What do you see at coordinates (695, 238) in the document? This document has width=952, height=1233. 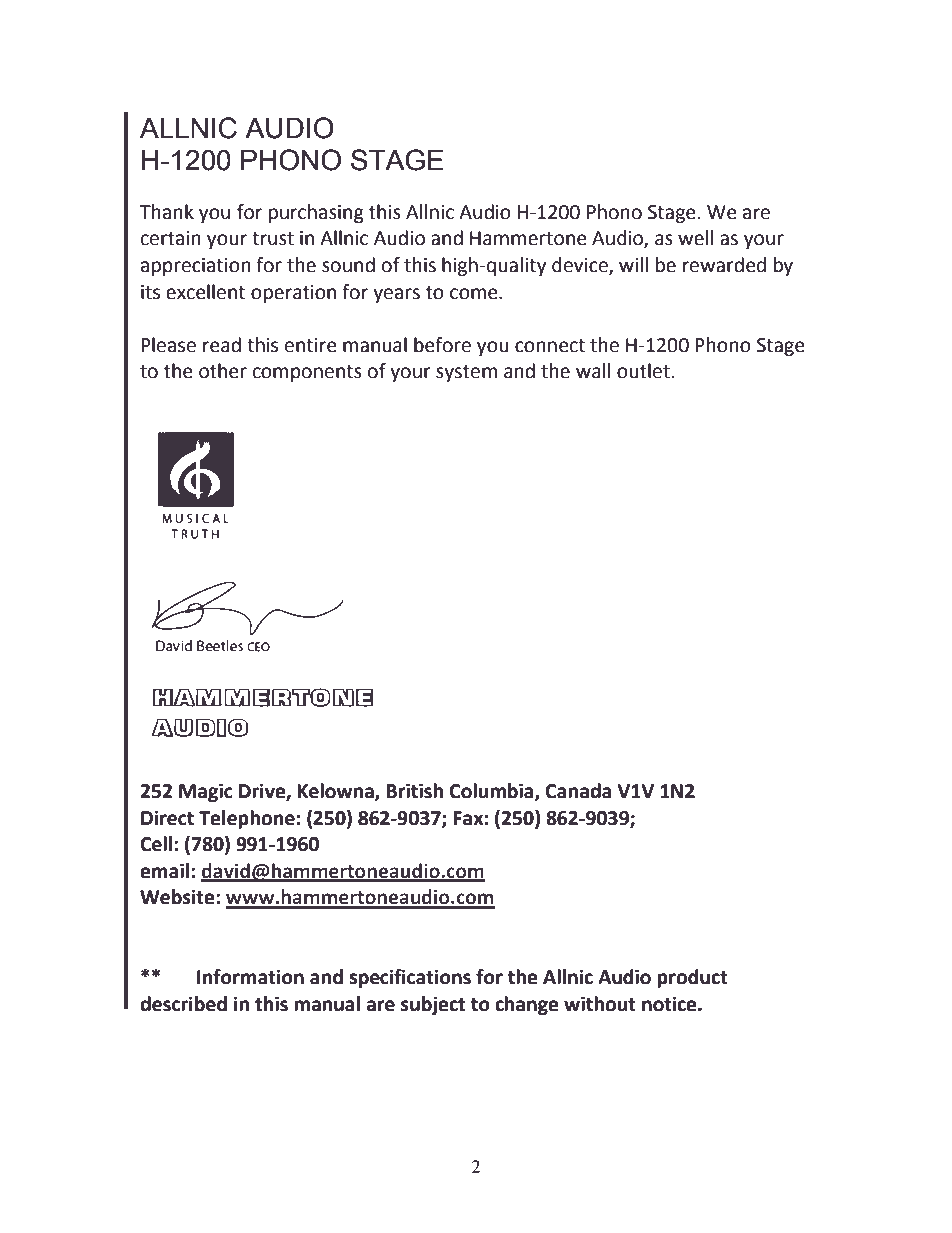 I see `well` at bounding box center [695, 238].
